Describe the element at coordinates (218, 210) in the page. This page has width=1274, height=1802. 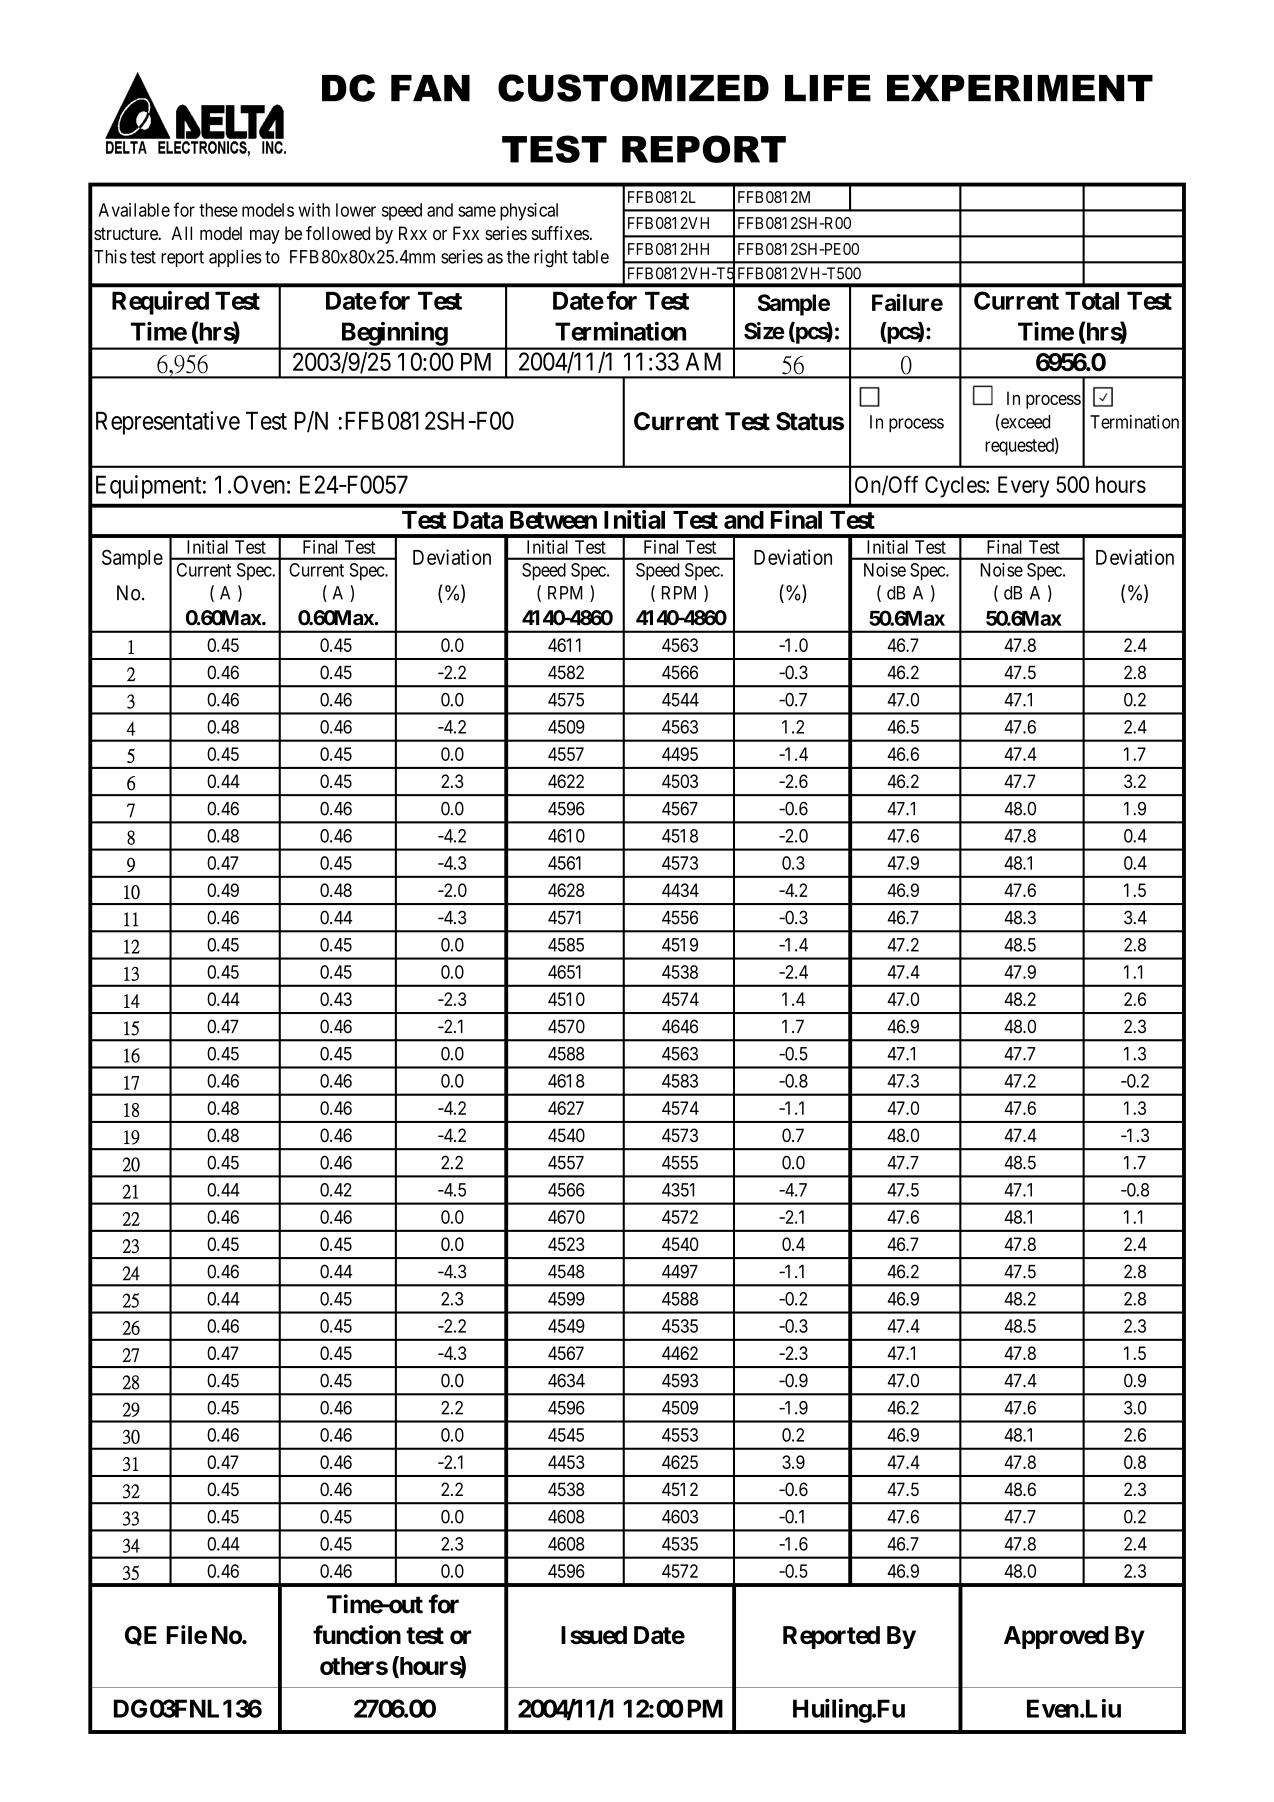
I see `these` at that location.
